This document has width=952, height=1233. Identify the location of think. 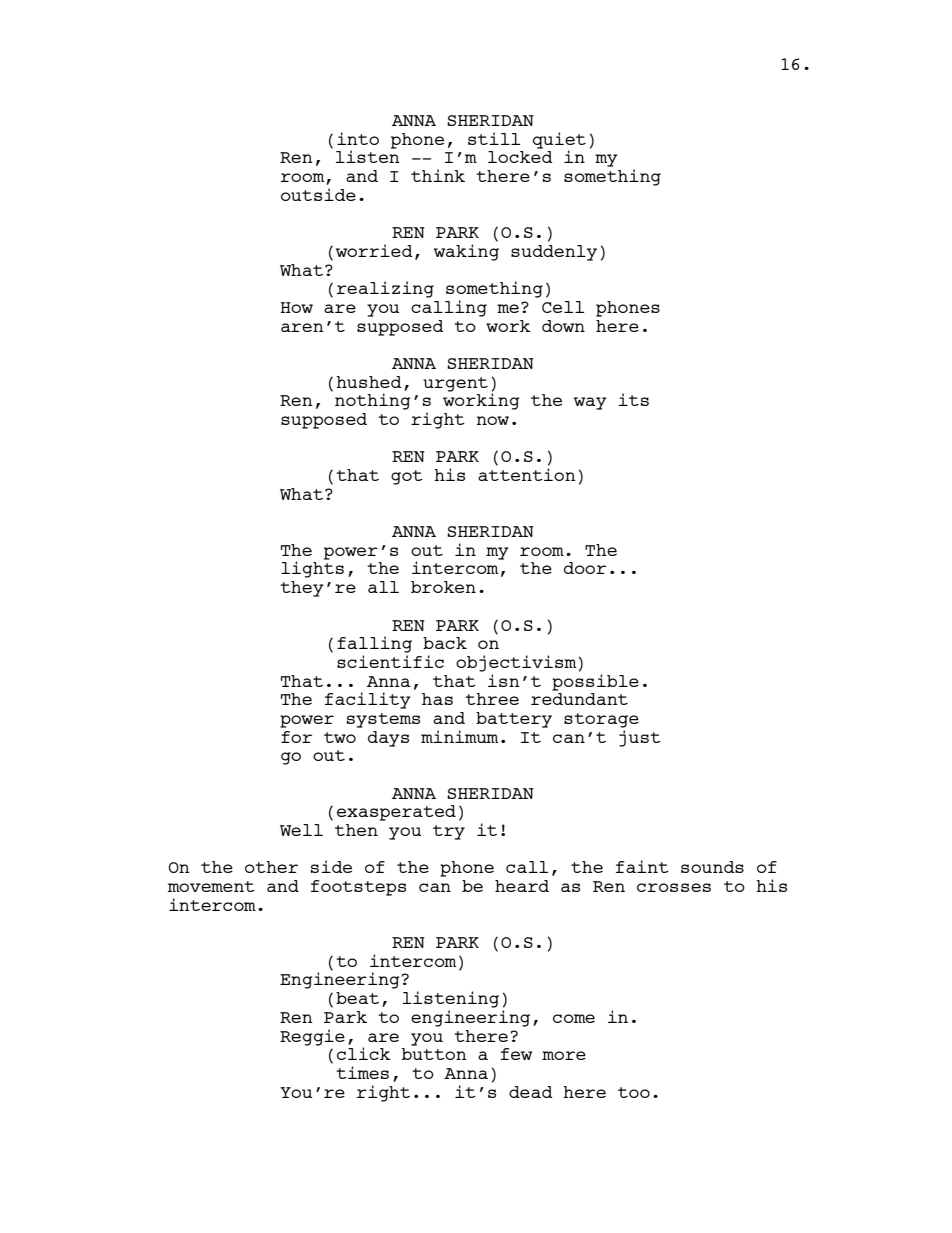
(438, 175).
